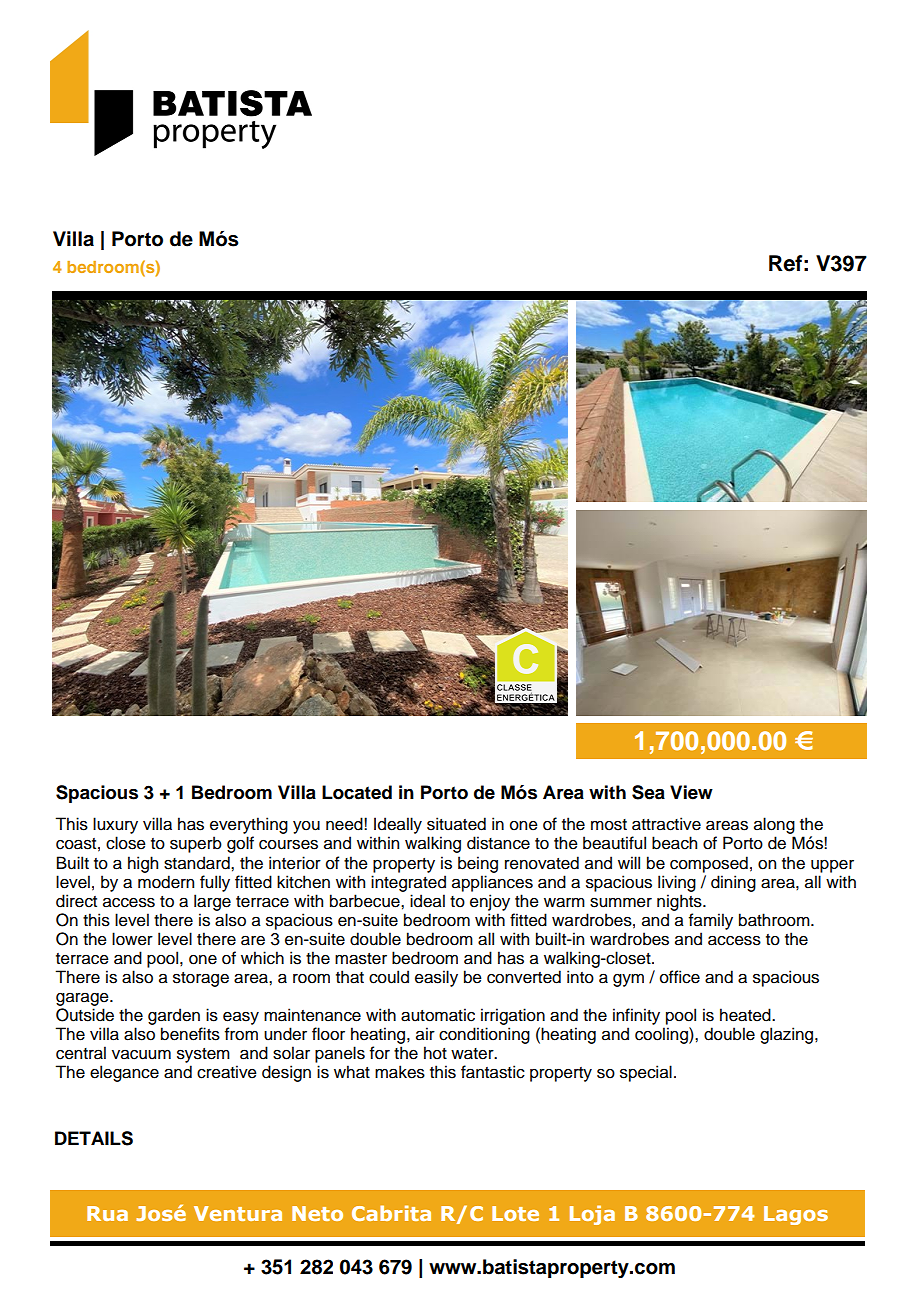  Describe the element at coordinates (456, 824) in the image. I see `situated` at that location.
